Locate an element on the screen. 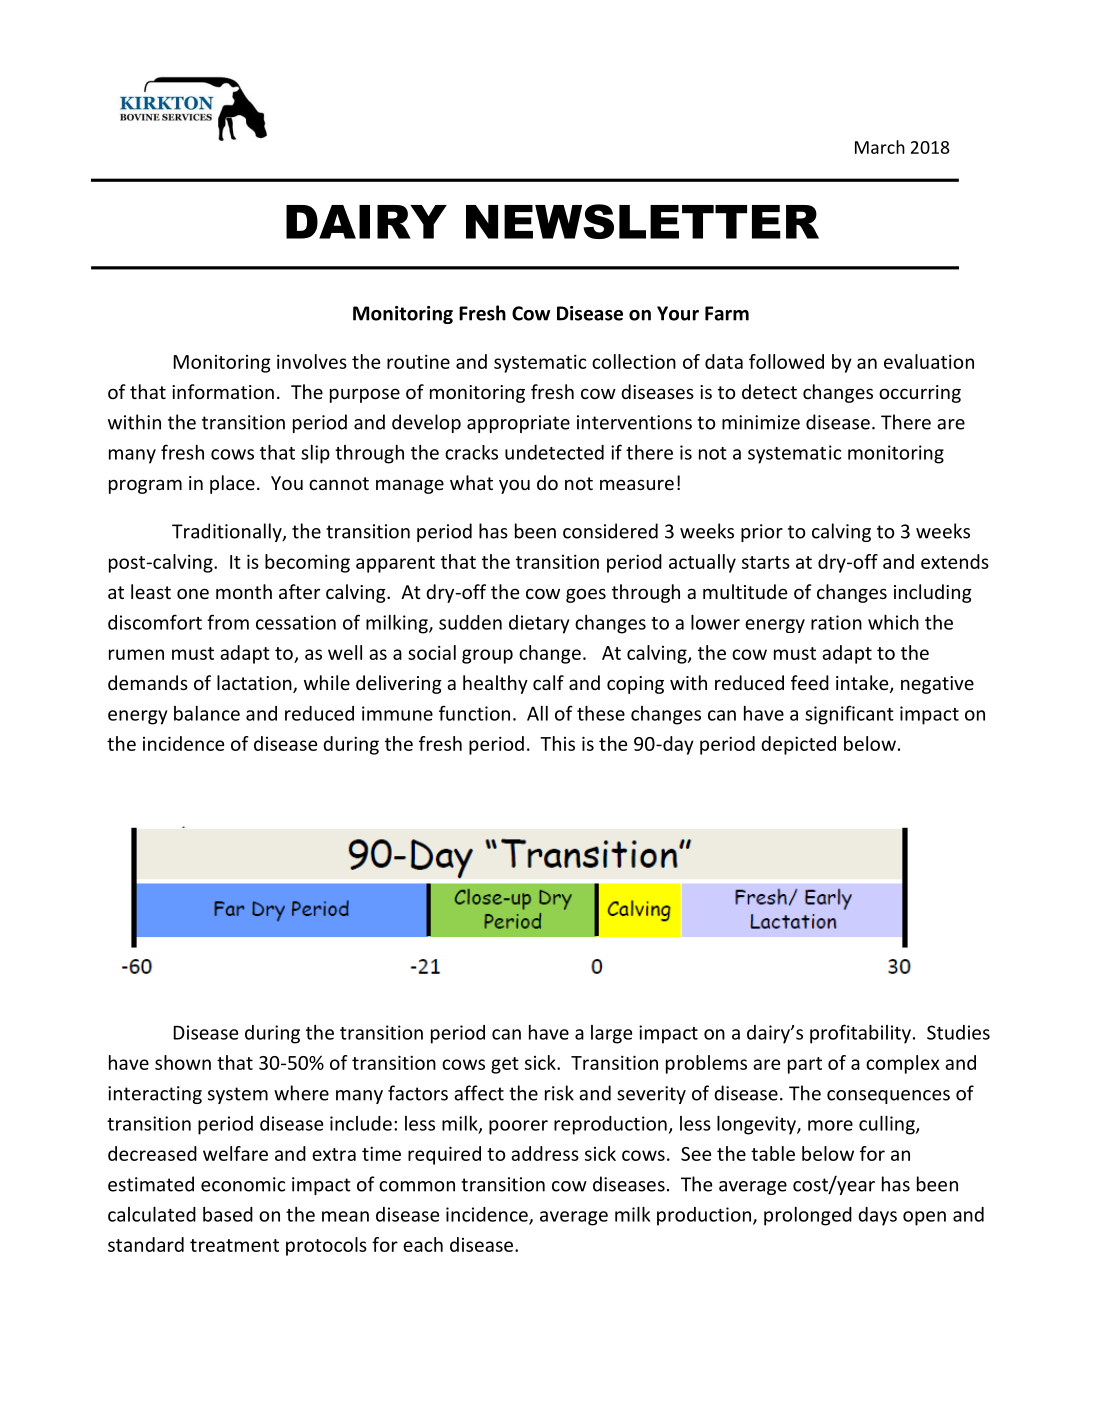 This screenshot has width=1102, height=1426. goes is located at coordinates (586, 595).
